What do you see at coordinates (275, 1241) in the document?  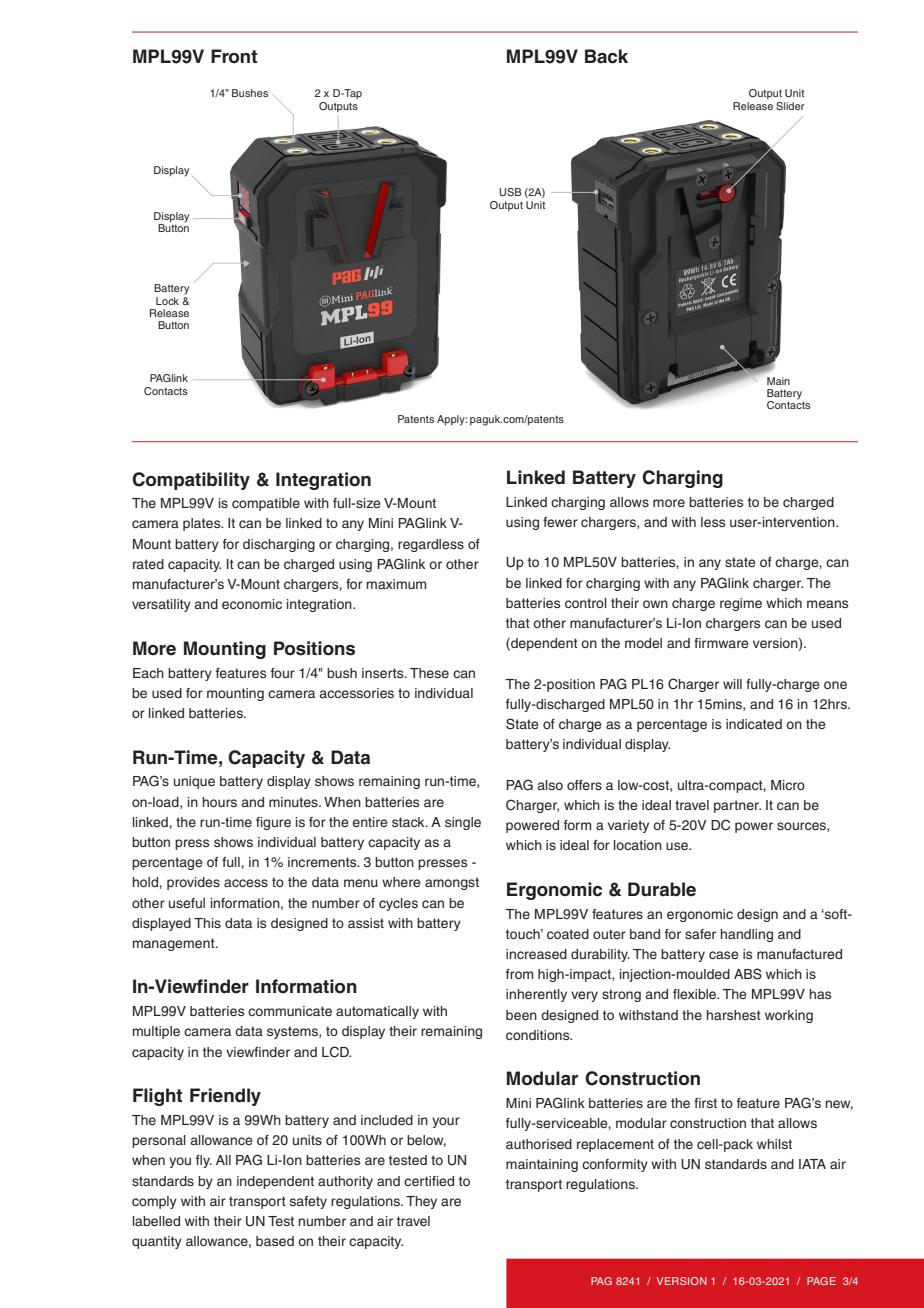 I see `based` at bounding box center [275, 1241].
